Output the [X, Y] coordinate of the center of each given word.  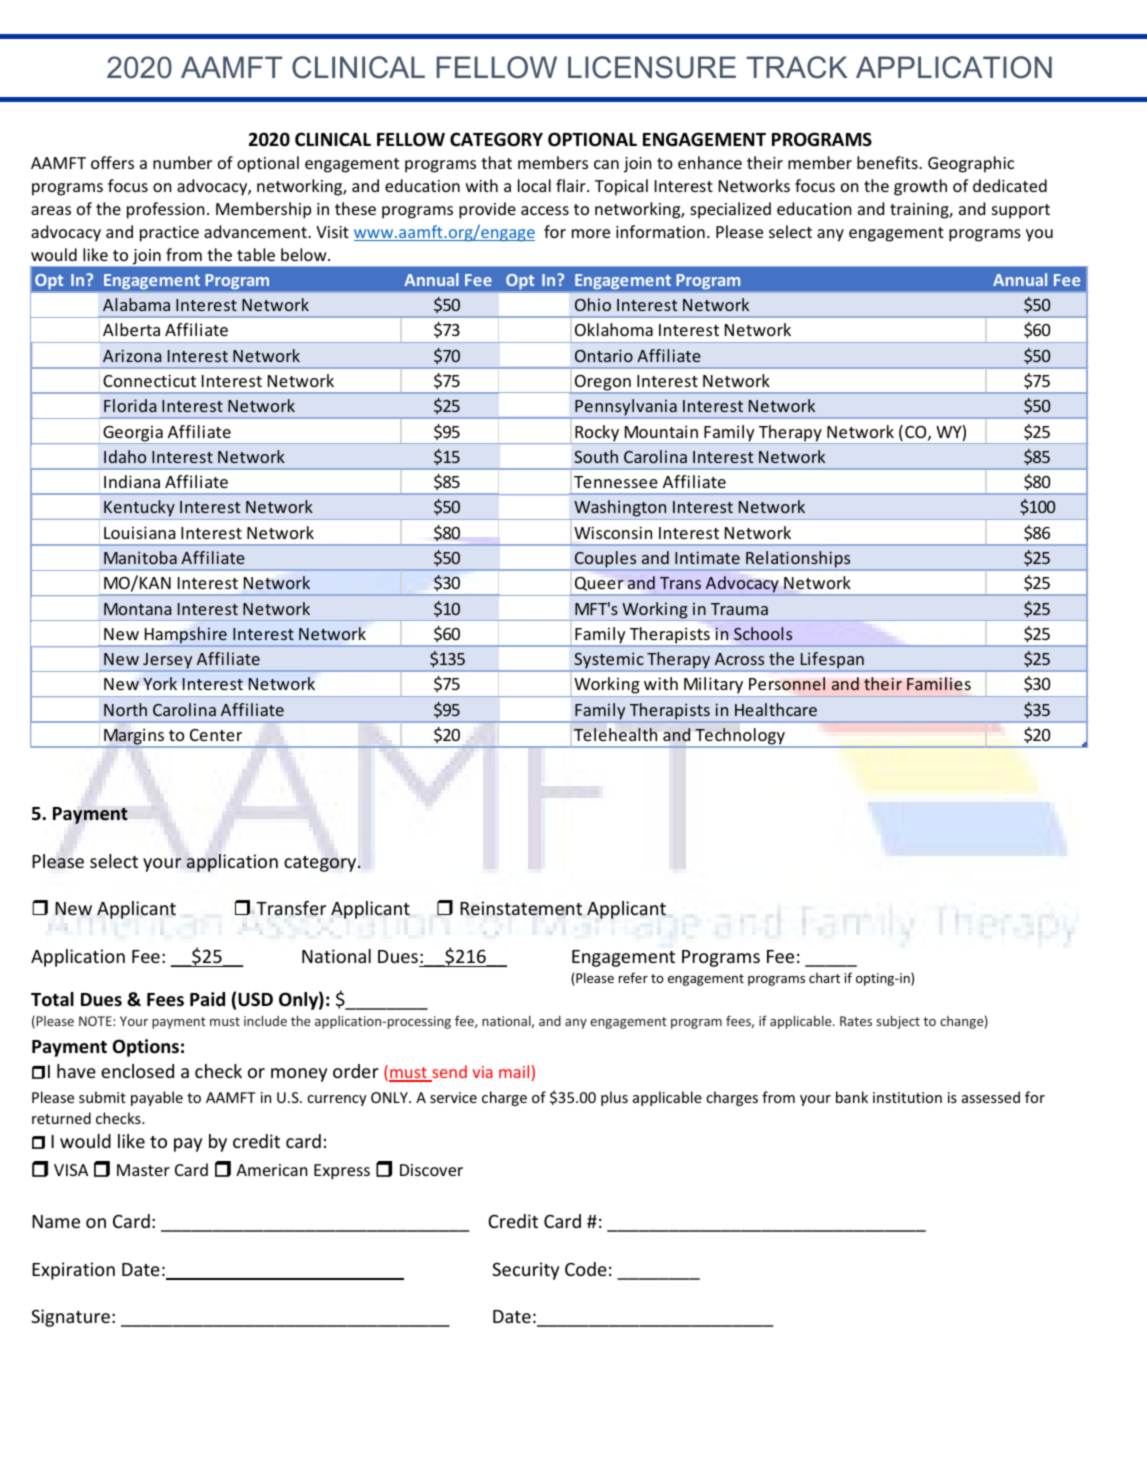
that [496, 162]
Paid [207, 999]
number [182, 162]
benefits [888, 162]
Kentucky [139, 510]
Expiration [73, 1271]
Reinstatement [521, 908]
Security [525, 1271]
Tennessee [616, 482]
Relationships [798, 560]
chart [824, 978]
